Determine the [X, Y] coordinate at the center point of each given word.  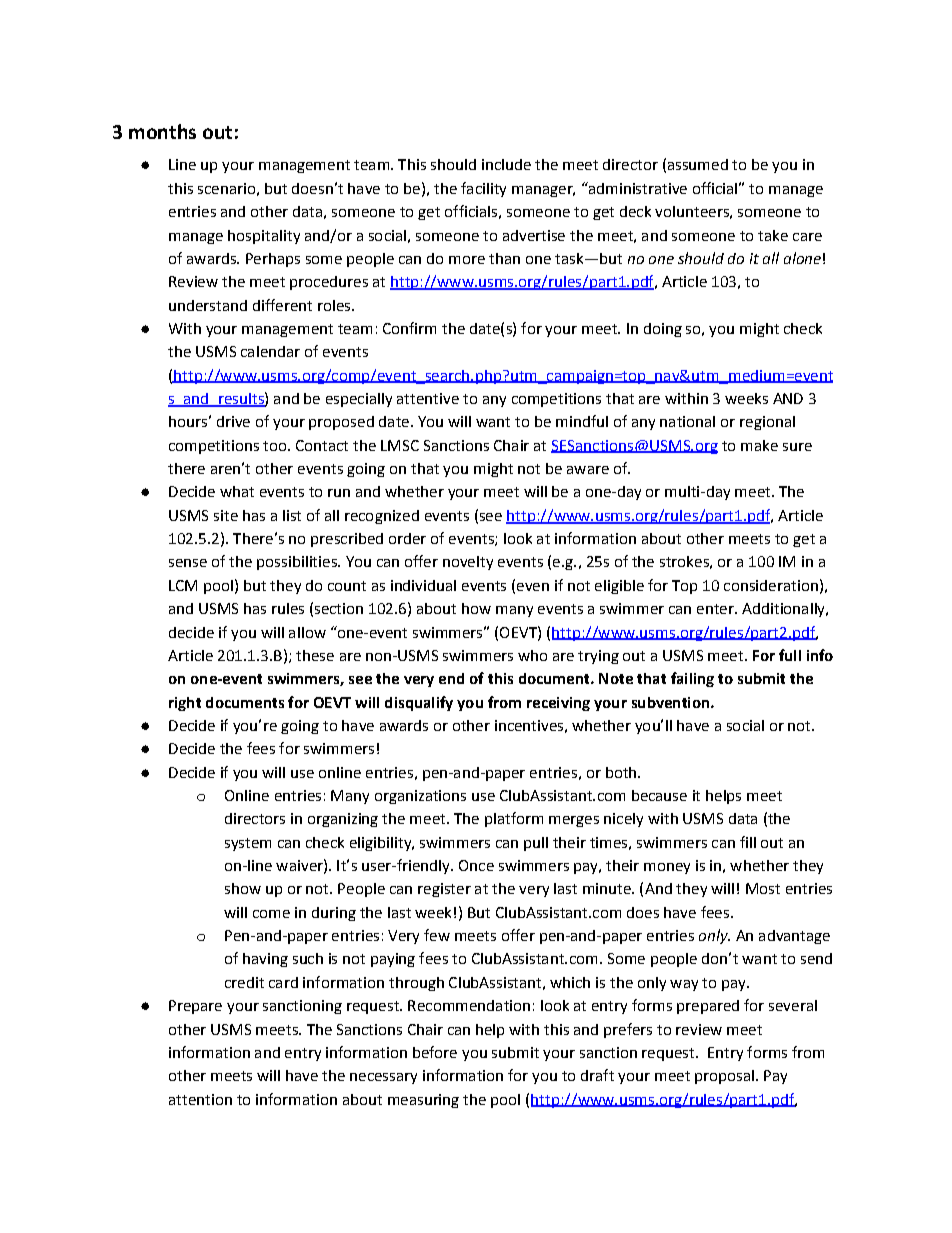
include [506, 164]
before [435, 1052]
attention [200, 1099]
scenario [226, 188]
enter [716, 609]
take [773, 235]
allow [307, 632]
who [532, 655]
